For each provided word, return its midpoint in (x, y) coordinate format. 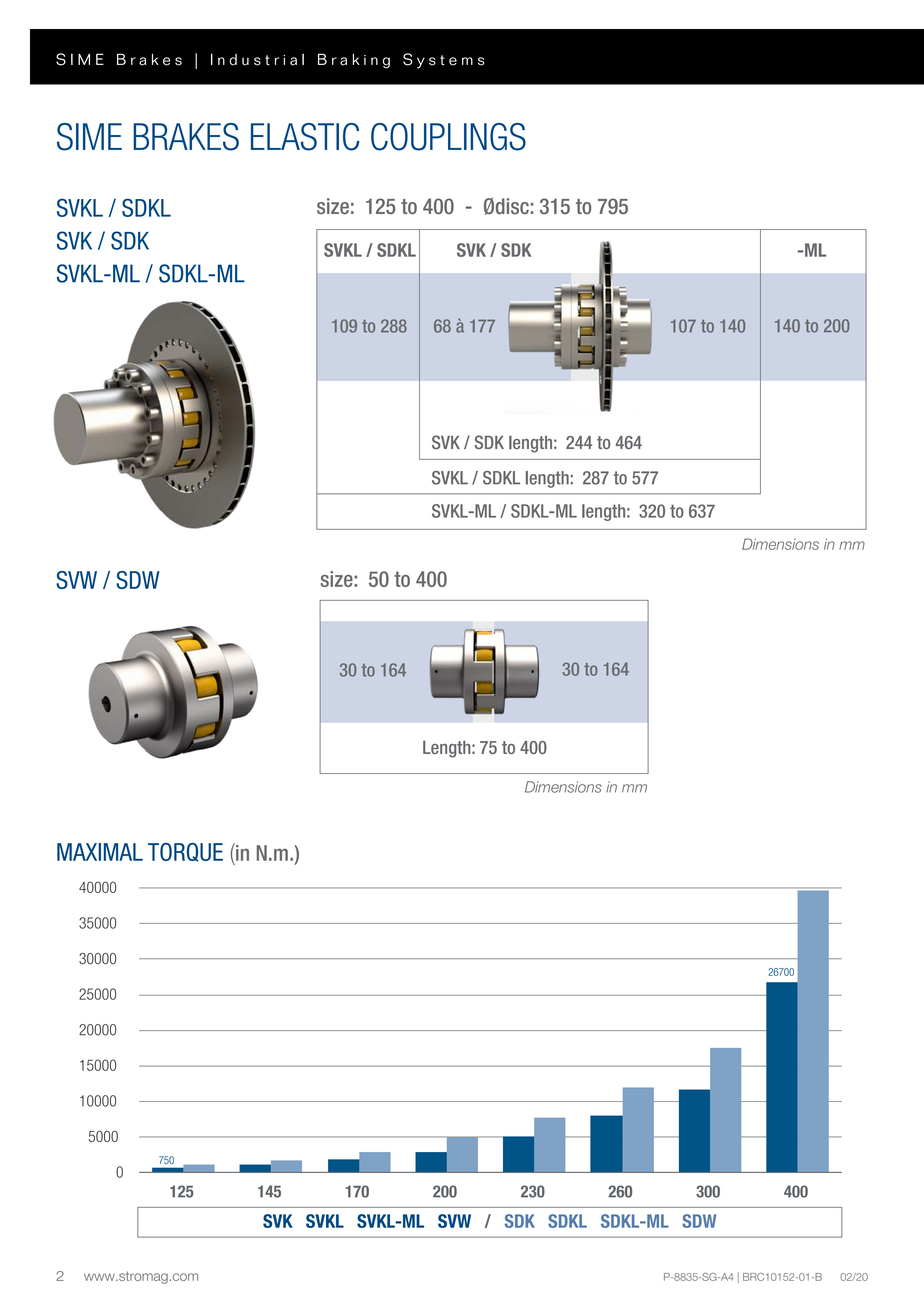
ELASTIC (305, 137)
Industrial (257, 59)
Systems (443, 61)
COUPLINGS (448, 137)
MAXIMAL (100, 852)
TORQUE (185, 852)
